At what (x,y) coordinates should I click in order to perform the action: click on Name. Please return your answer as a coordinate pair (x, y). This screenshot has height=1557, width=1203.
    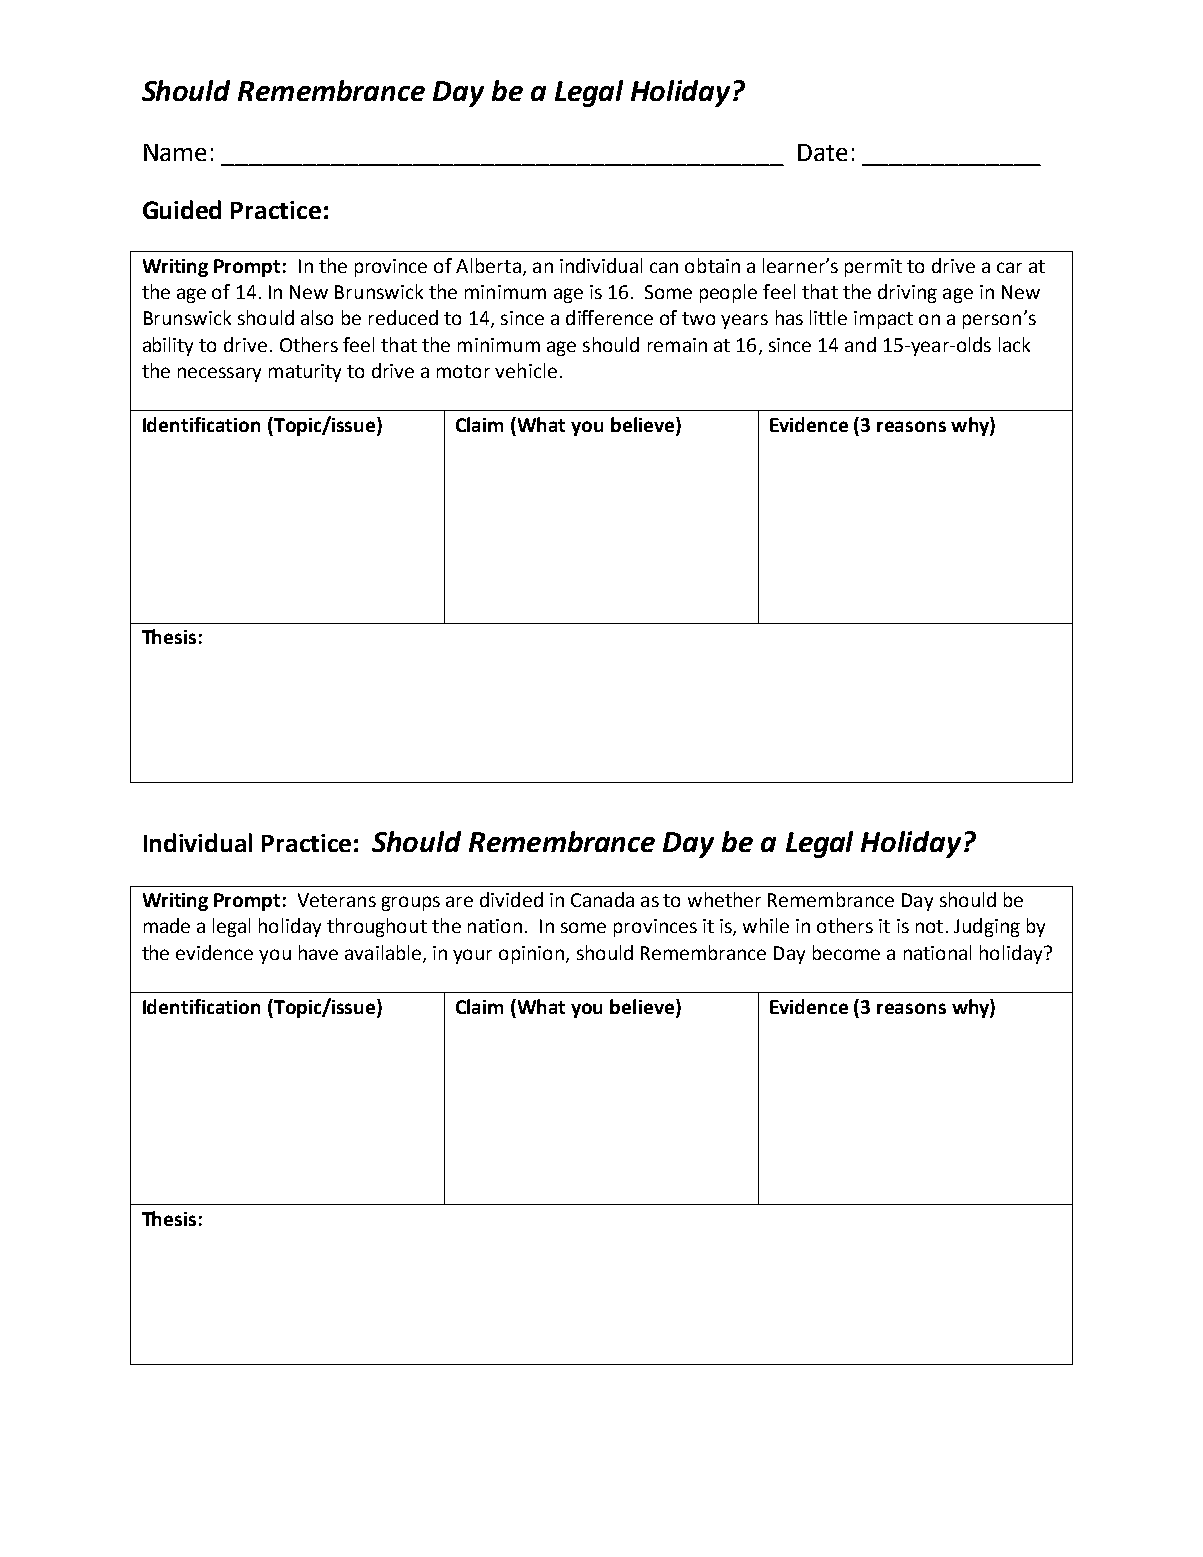
    Looking at the image, I should click on (175, 152).
